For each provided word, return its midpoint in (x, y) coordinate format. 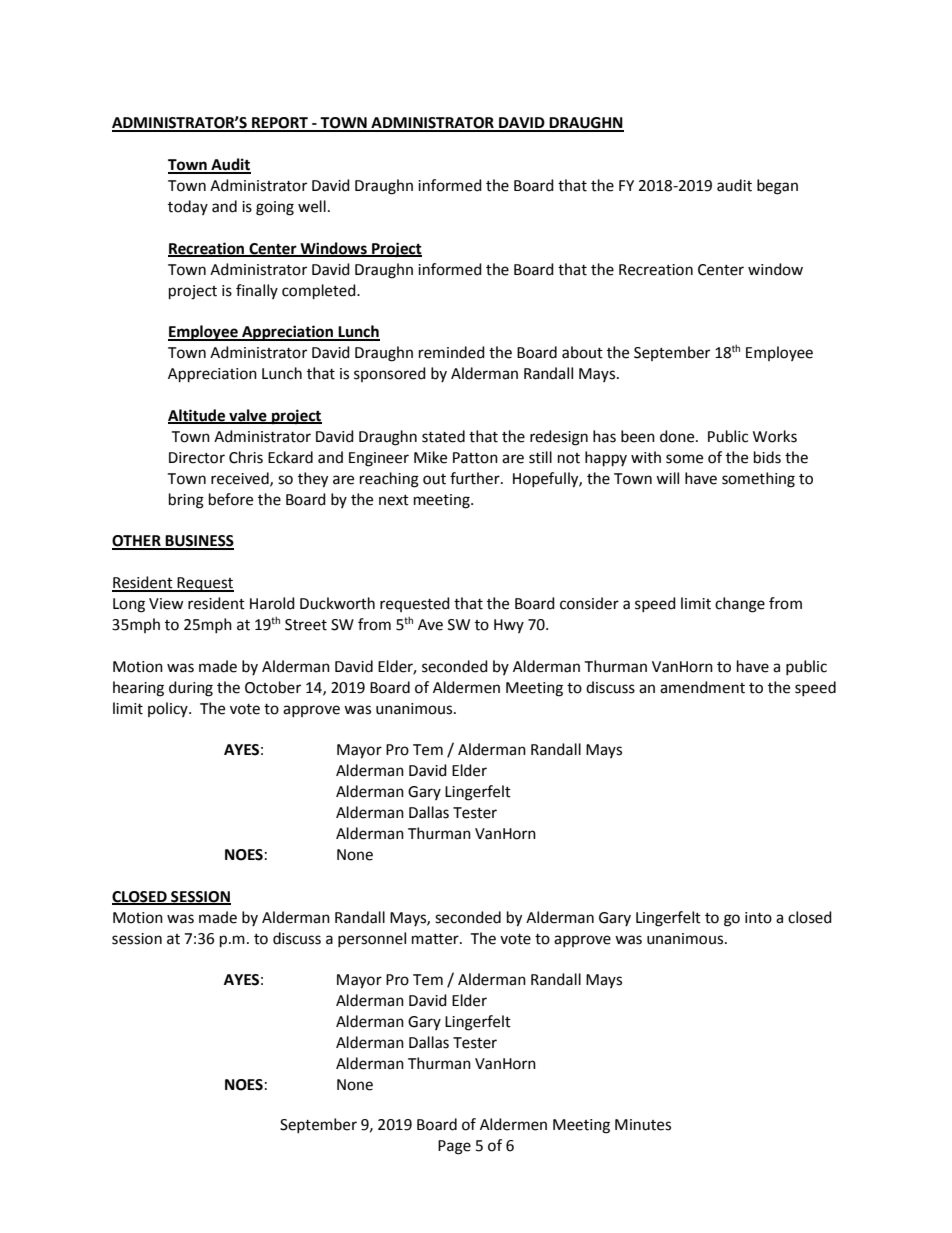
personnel (372, 939)
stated (443, 436)
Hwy (509, 626)
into (758, 918)
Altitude (198, 416)
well (312, 206)
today (188, 207)
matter (436, 939)
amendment (702, 687)
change (740, 605)
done (678, 436)
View (166, 604)
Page (454, 1147)
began (777, 187)
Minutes (643, 1125)
